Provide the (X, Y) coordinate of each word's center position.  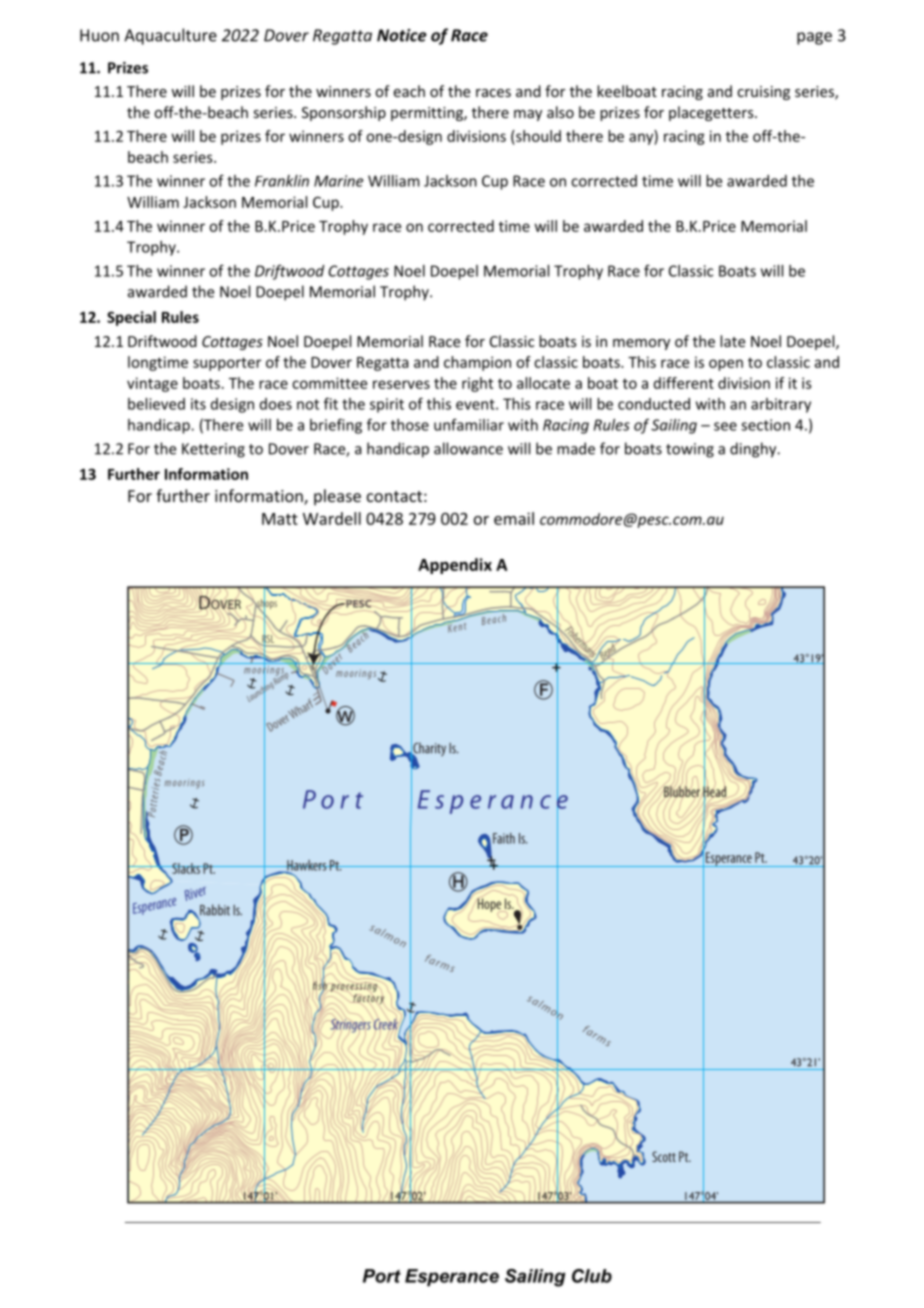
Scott (664, 1156)
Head (715, 792)
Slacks (186, 868)
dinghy (754, 450)
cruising (763, 93)
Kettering (213, 450)
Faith (504, 838)
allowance (468, 448)
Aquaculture (170, 36)
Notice (402, 35)
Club (592, 1276)
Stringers (350, 1025)
